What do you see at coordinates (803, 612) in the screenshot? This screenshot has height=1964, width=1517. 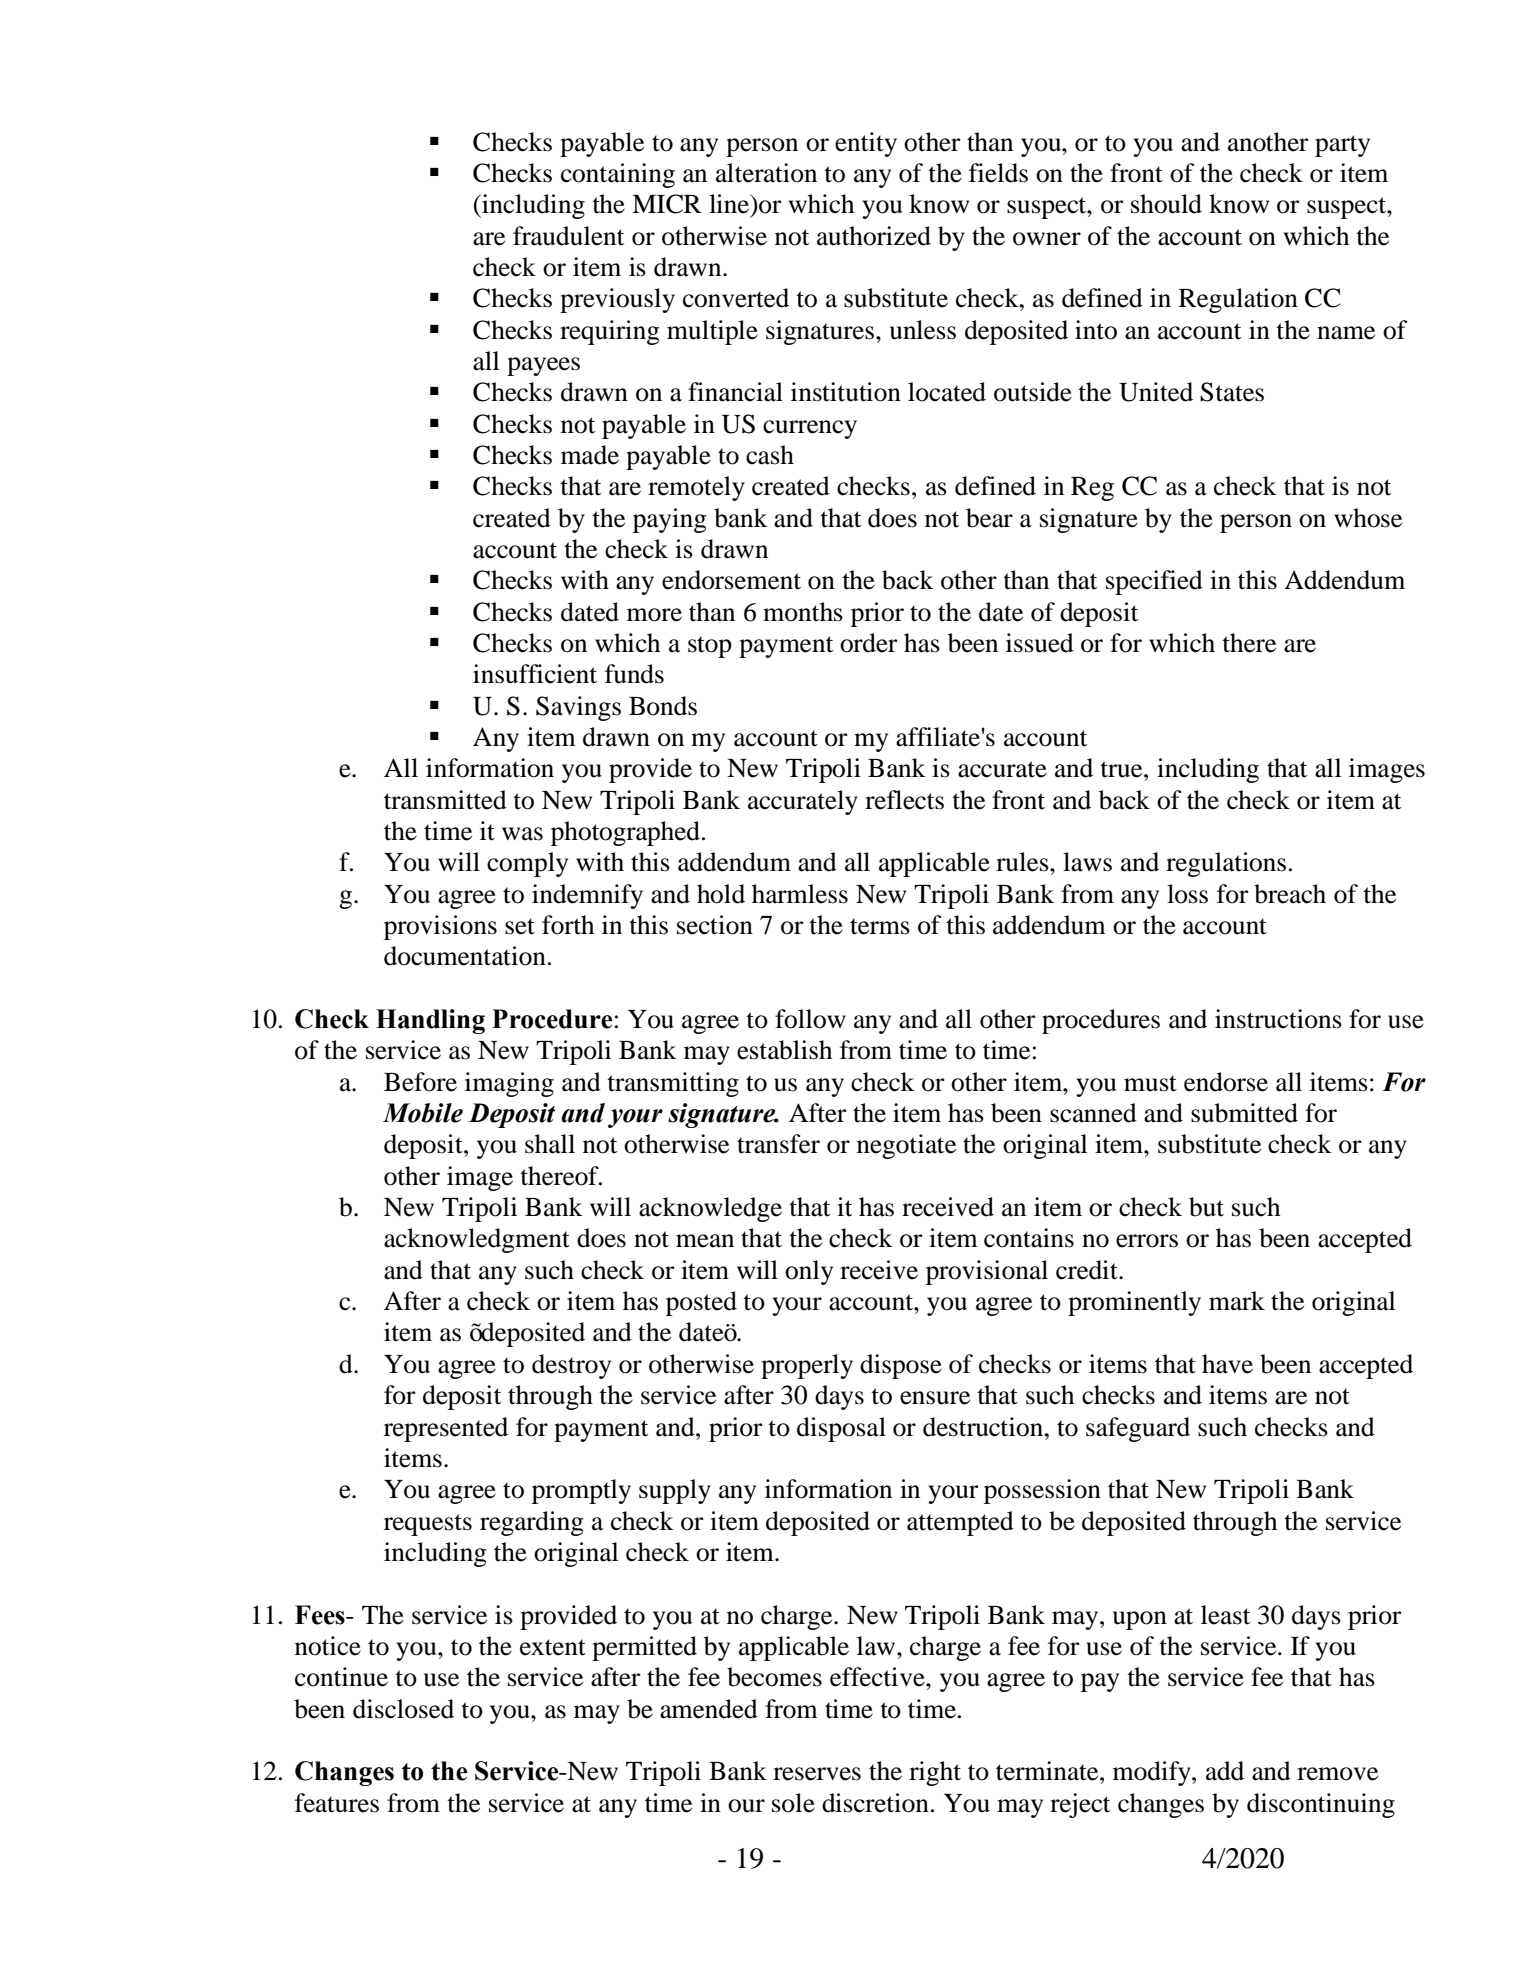 I see `months` at bounding box center [803, 612].
